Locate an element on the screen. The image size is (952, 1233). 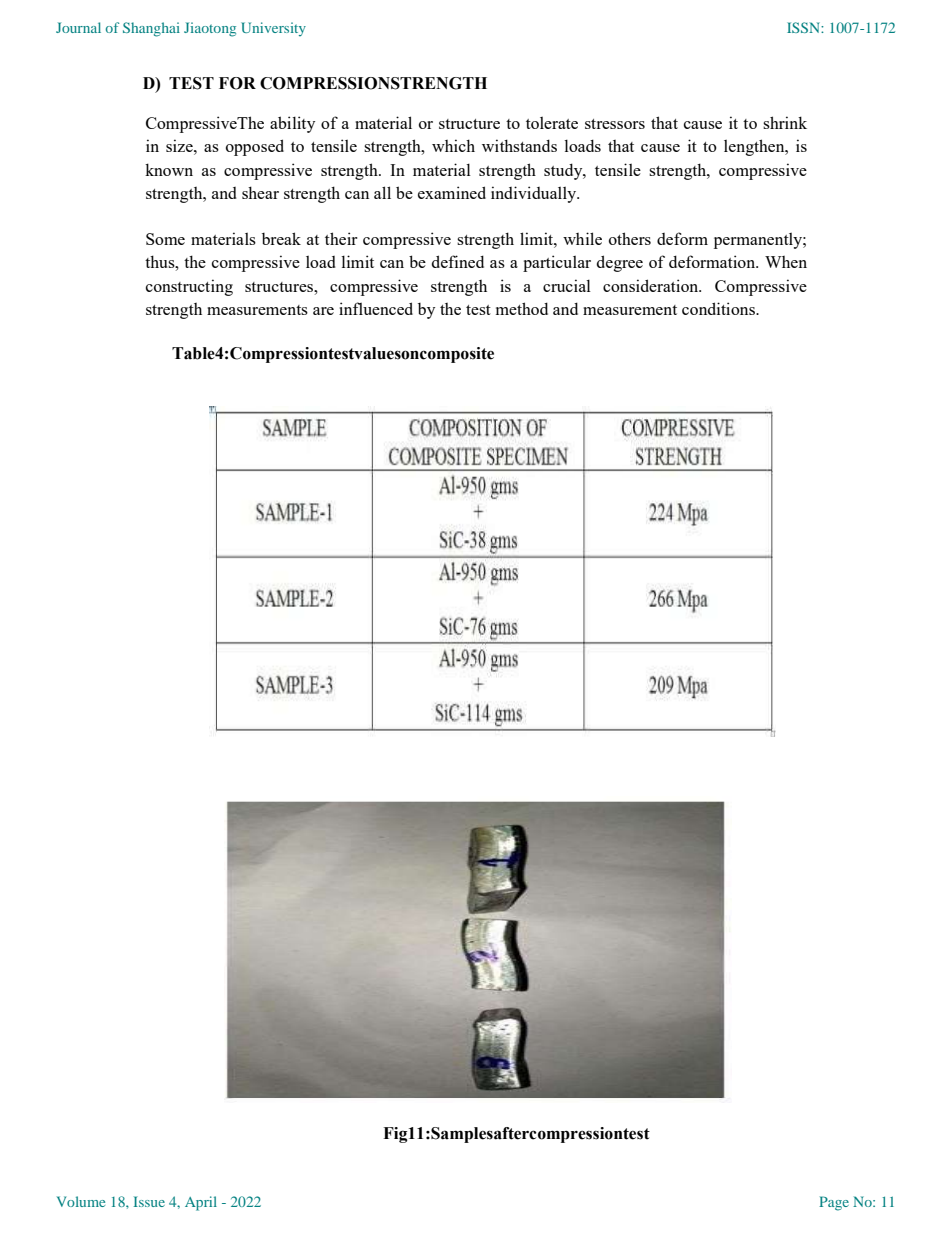
consideration is located at coordinates (652, 285).
